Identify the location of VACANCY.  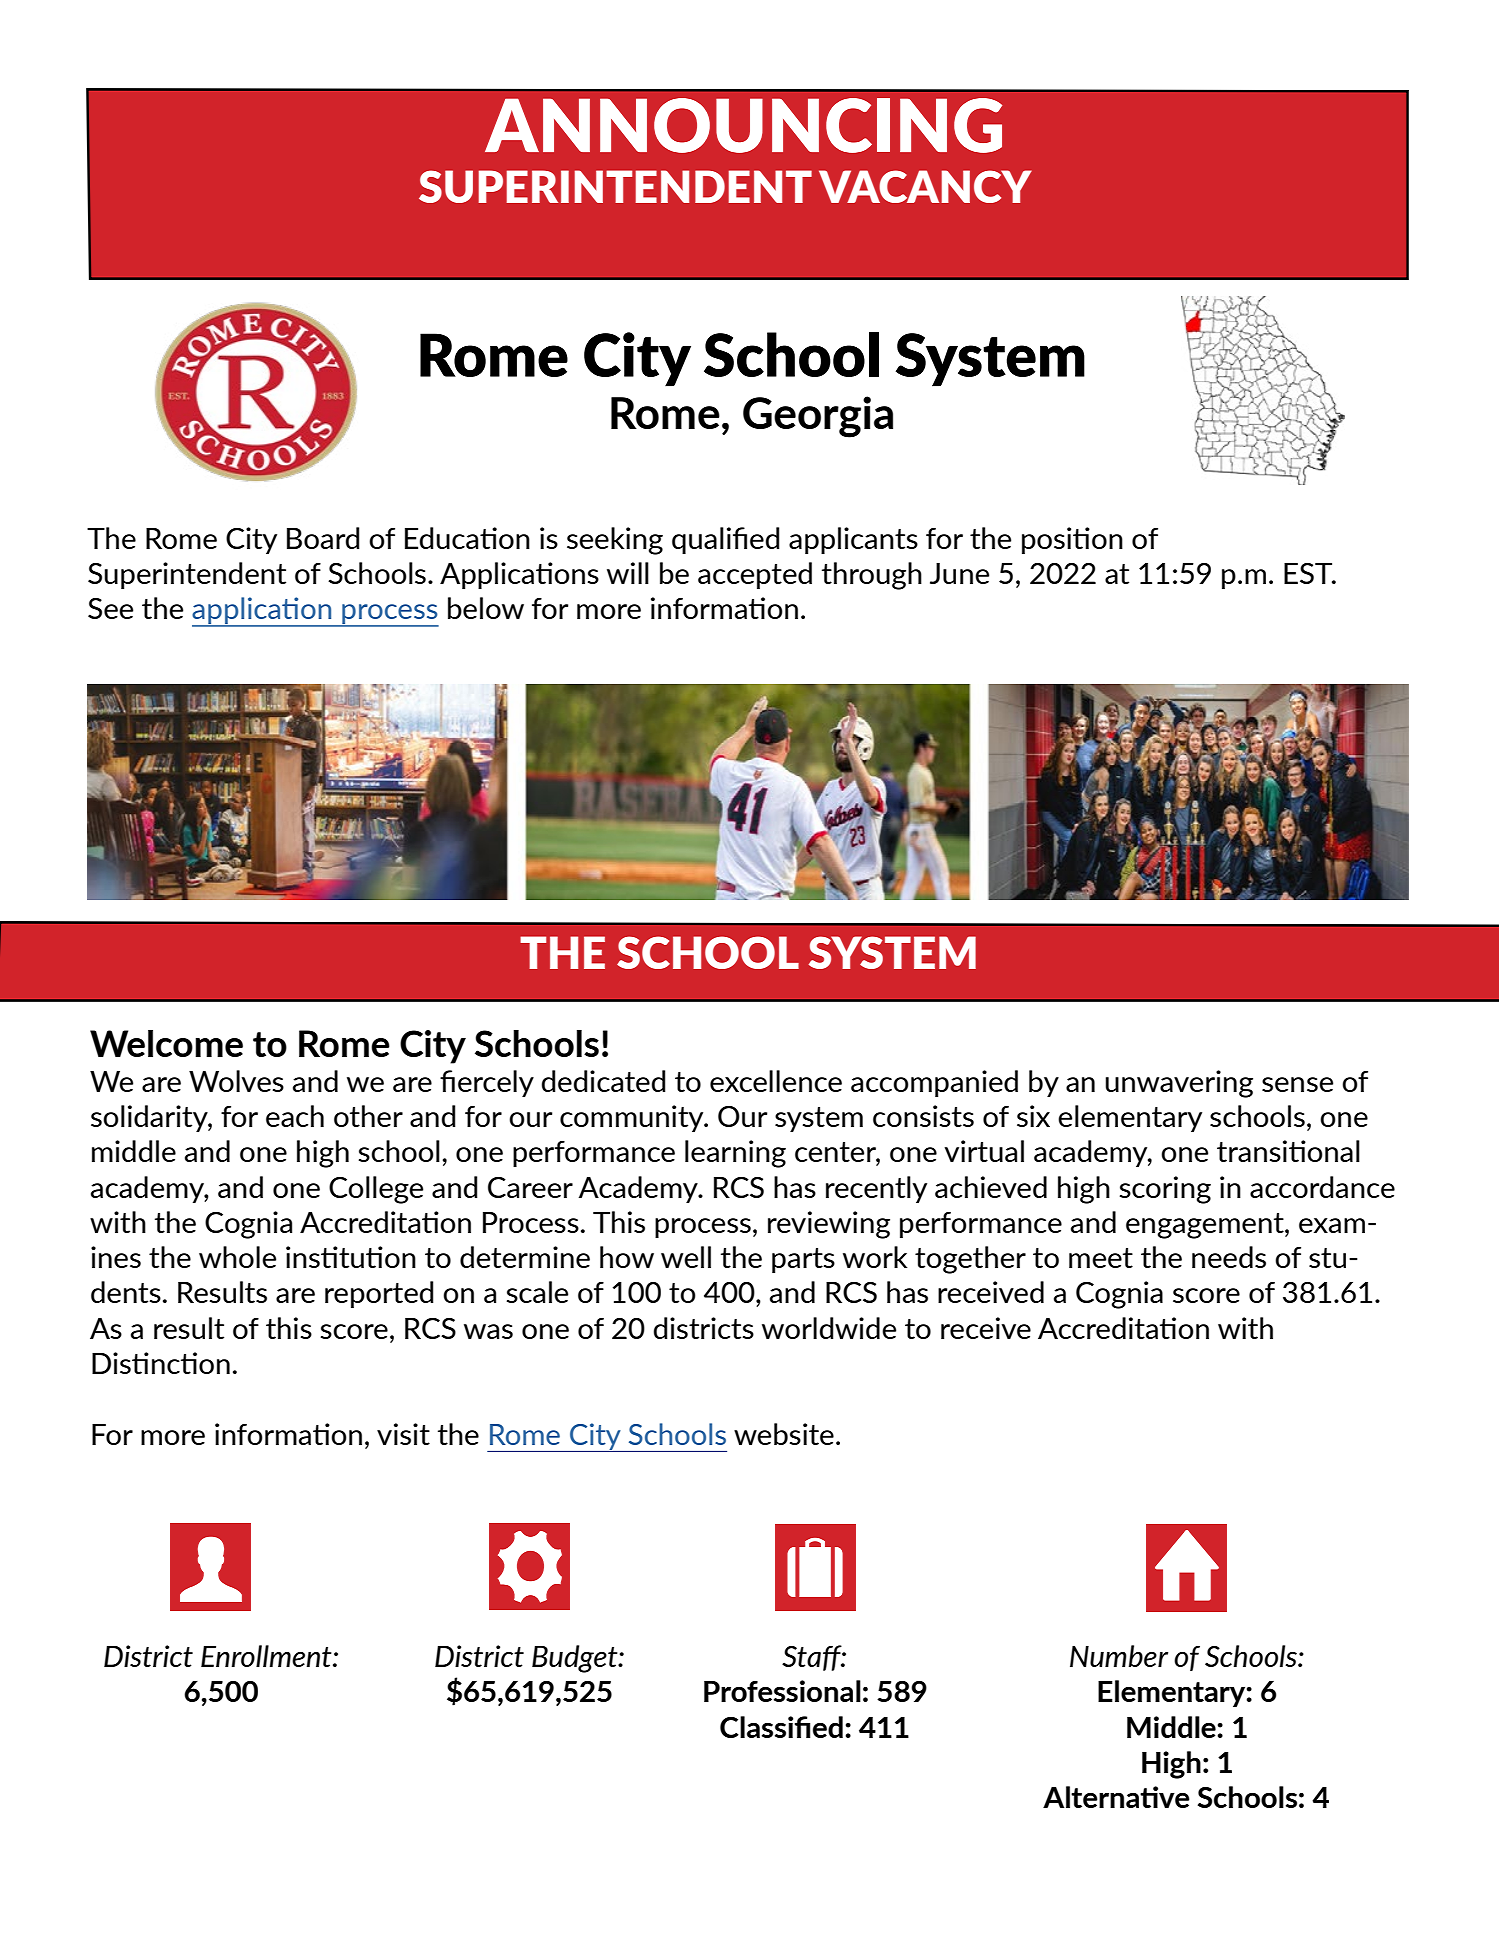
(925, 186).
